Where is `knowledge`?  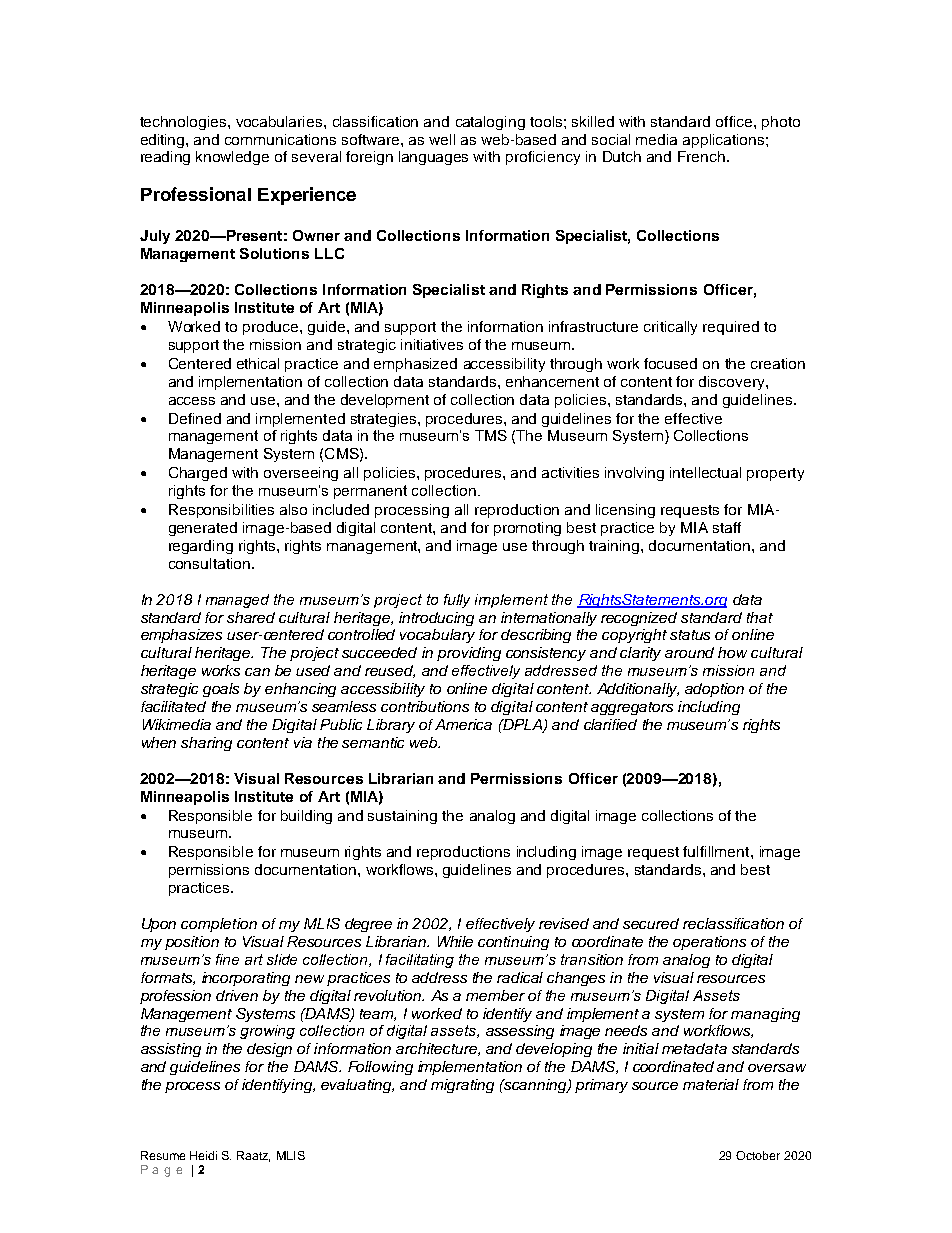
knowledge is located at coordinates (232, 158).
